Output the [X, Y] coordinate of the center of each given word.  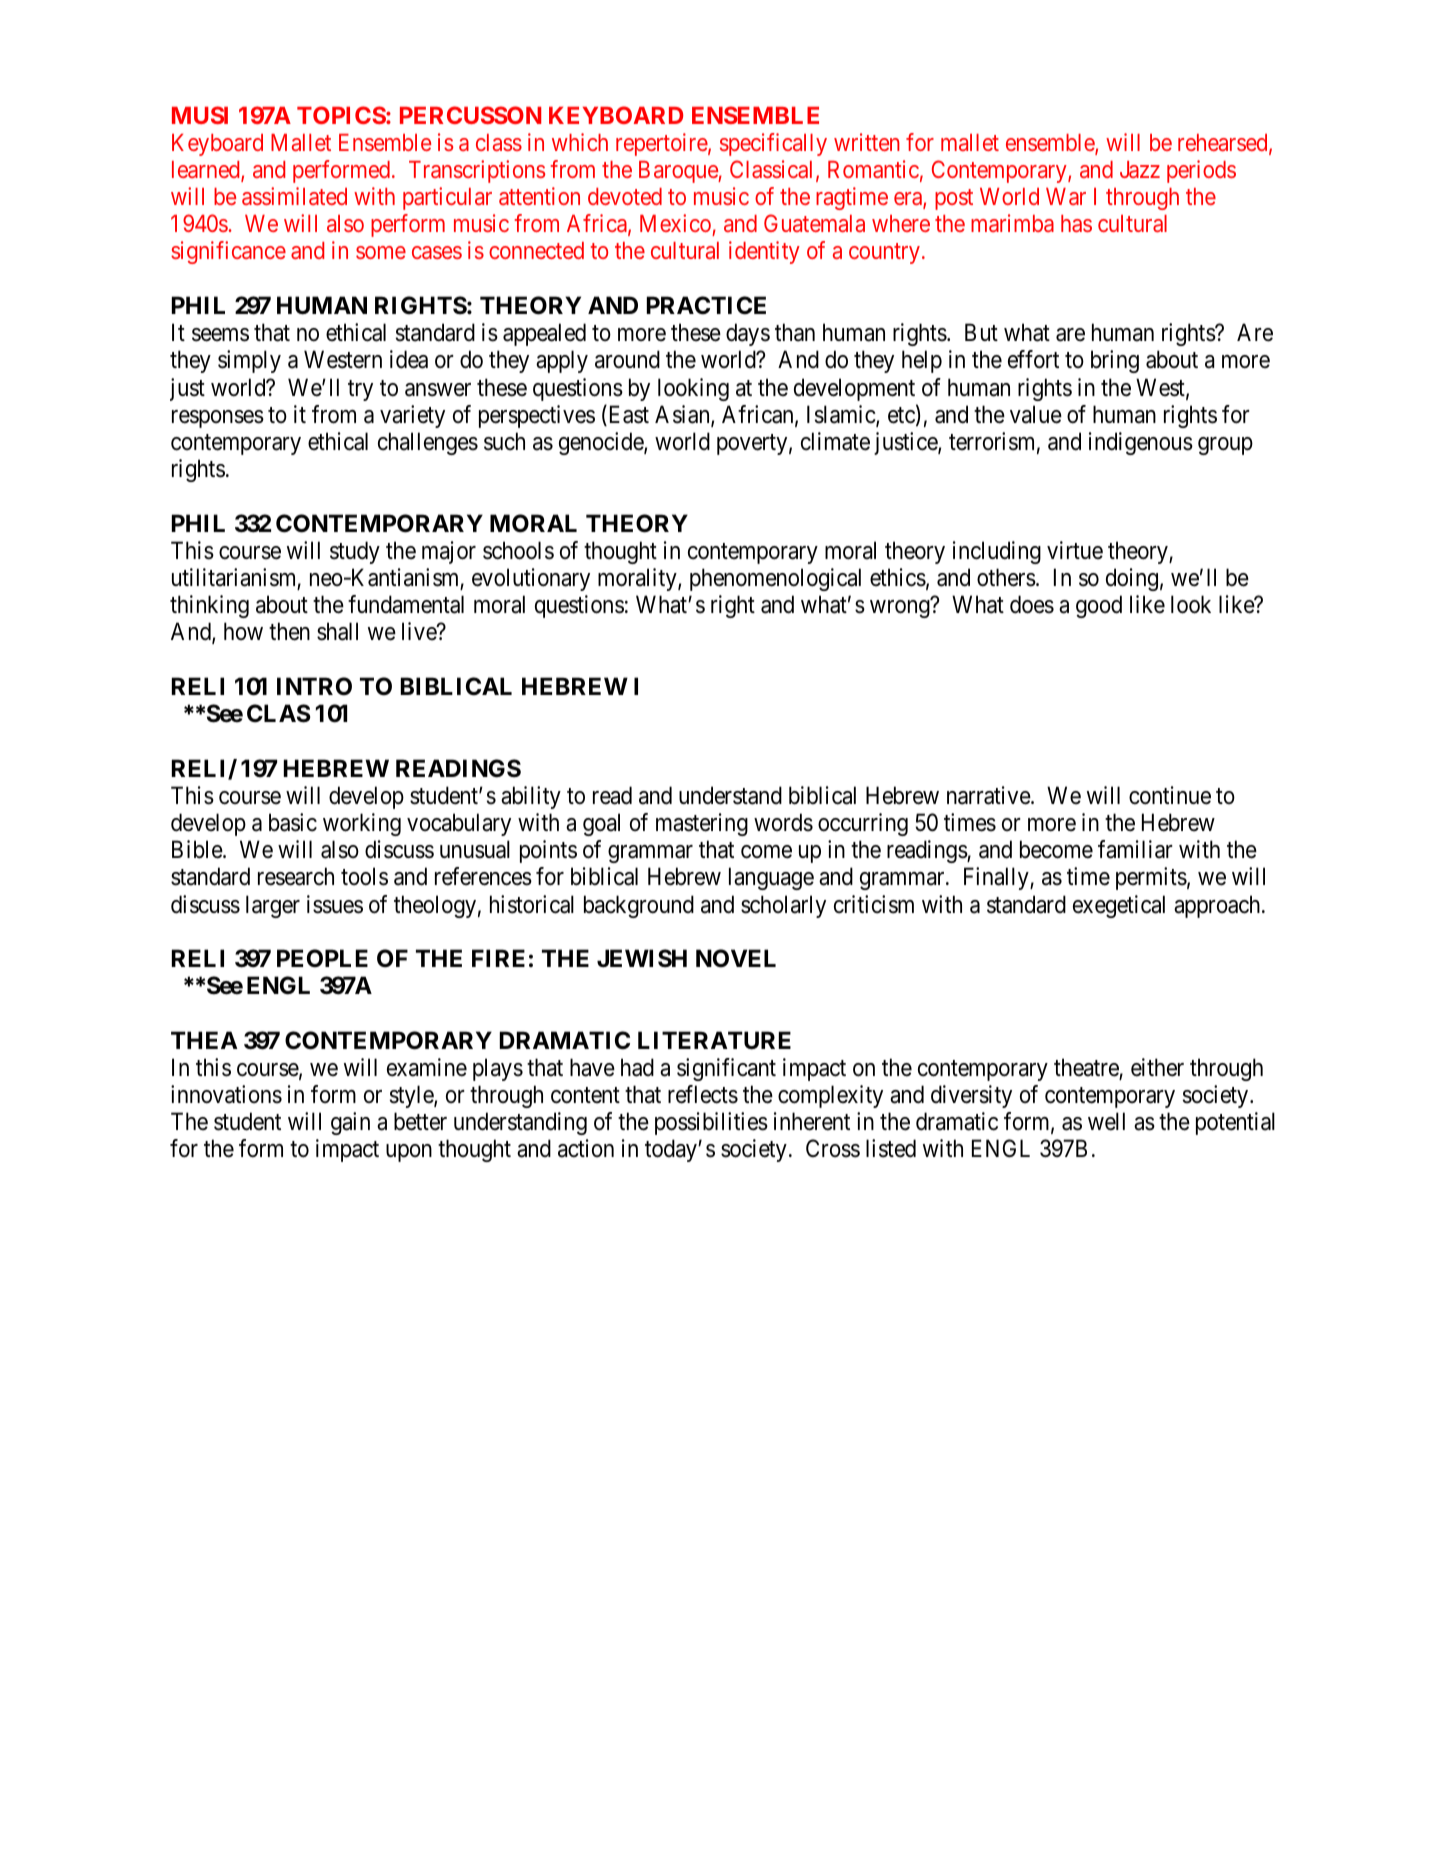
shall [337, 631]
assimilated [294, 196]
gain [350, 1123]
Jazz [1140, 169]
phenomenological [775, 579]
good [1099, 606]
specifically [773, 144]
